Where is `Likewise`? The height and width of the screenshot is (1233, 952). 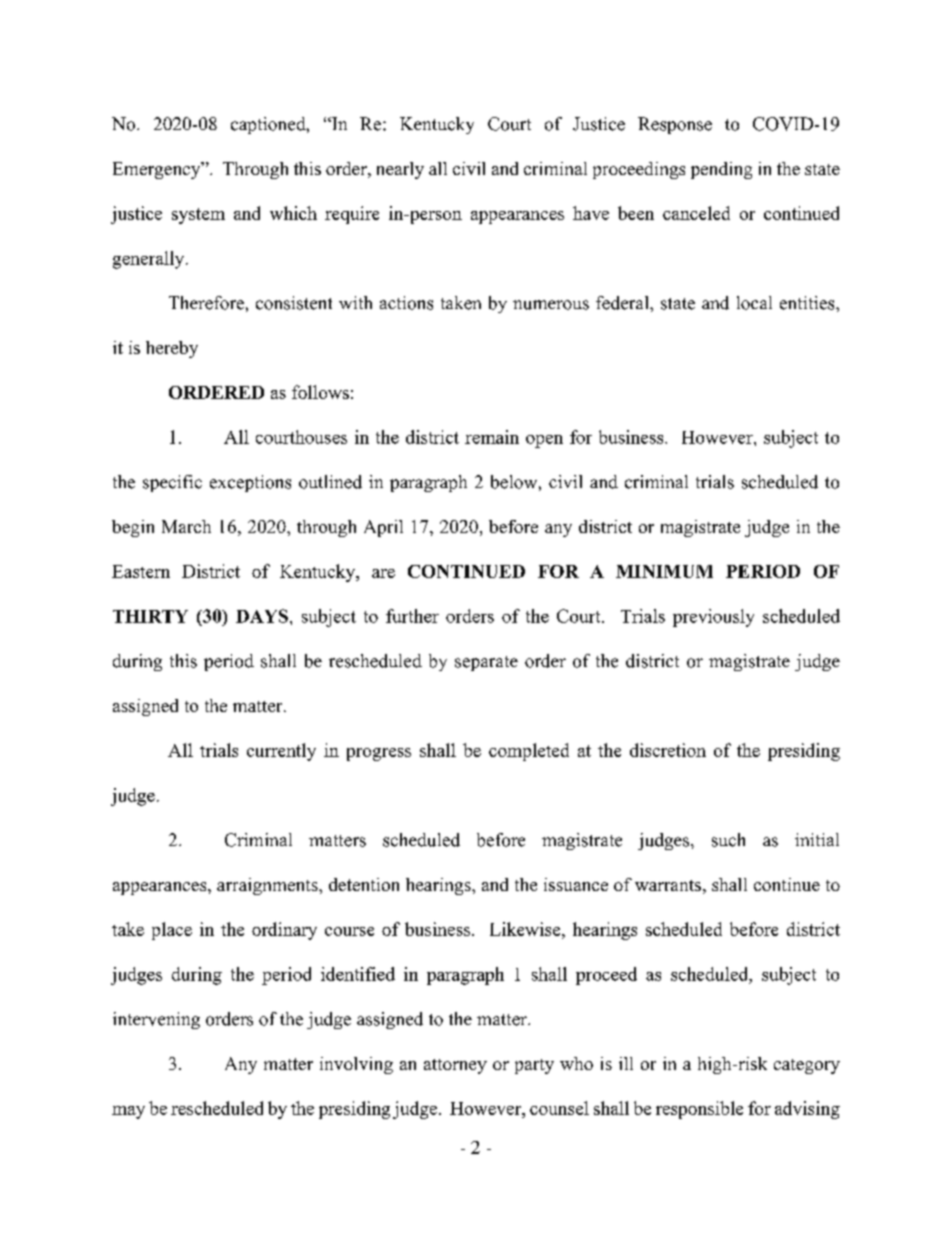
Likewise is located at coordinates (526, 929).
